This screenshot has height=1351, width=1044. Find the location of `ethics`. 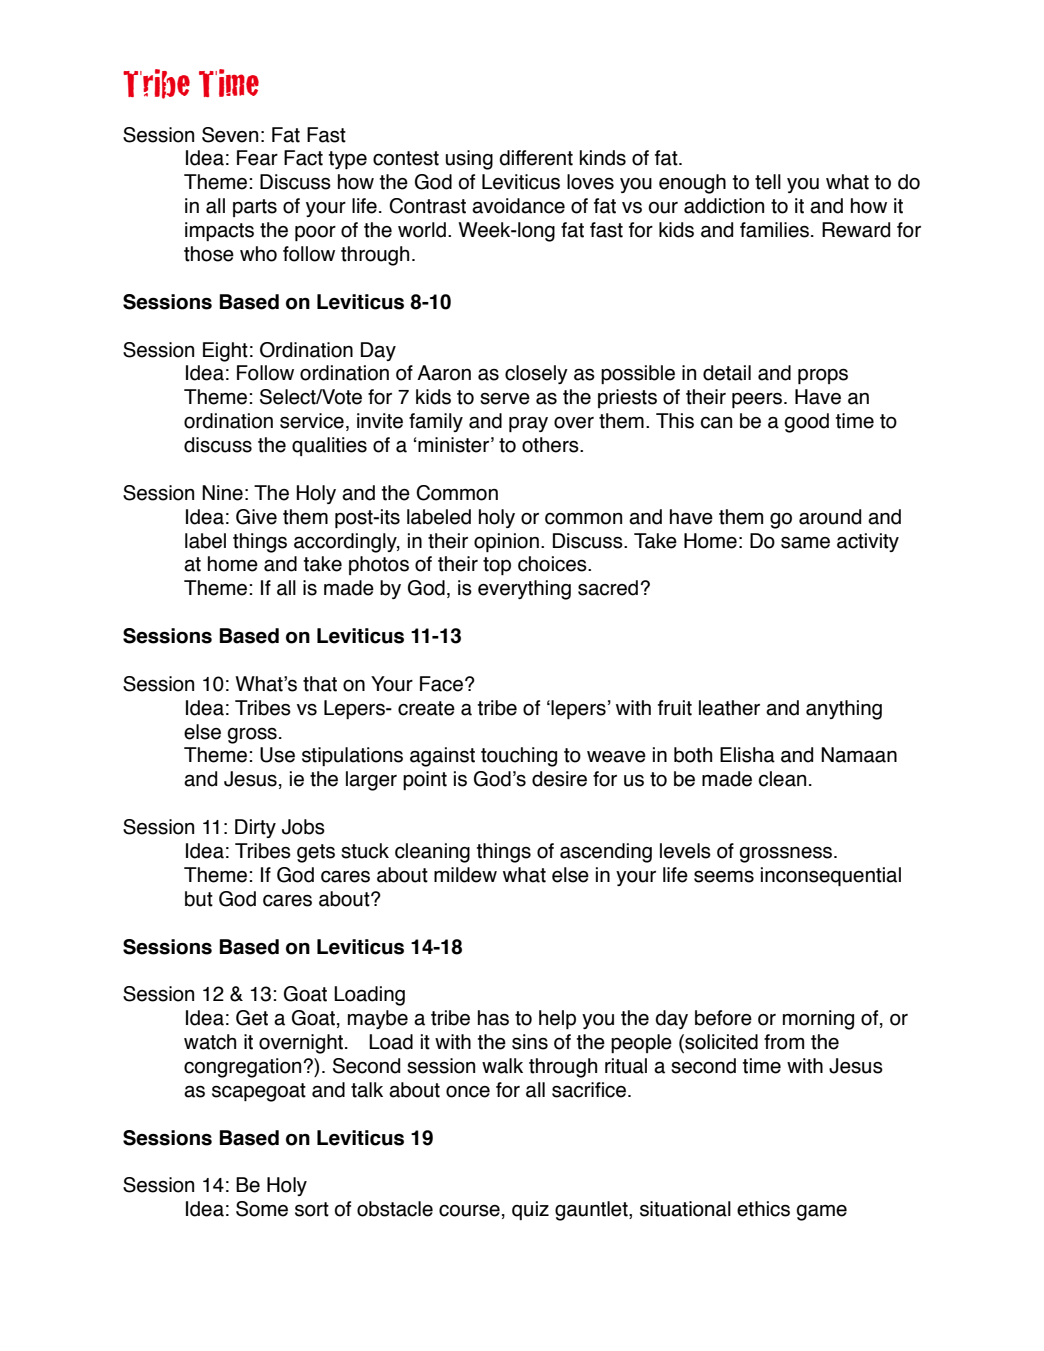

ethics is located at coordinates (763, 1209).
